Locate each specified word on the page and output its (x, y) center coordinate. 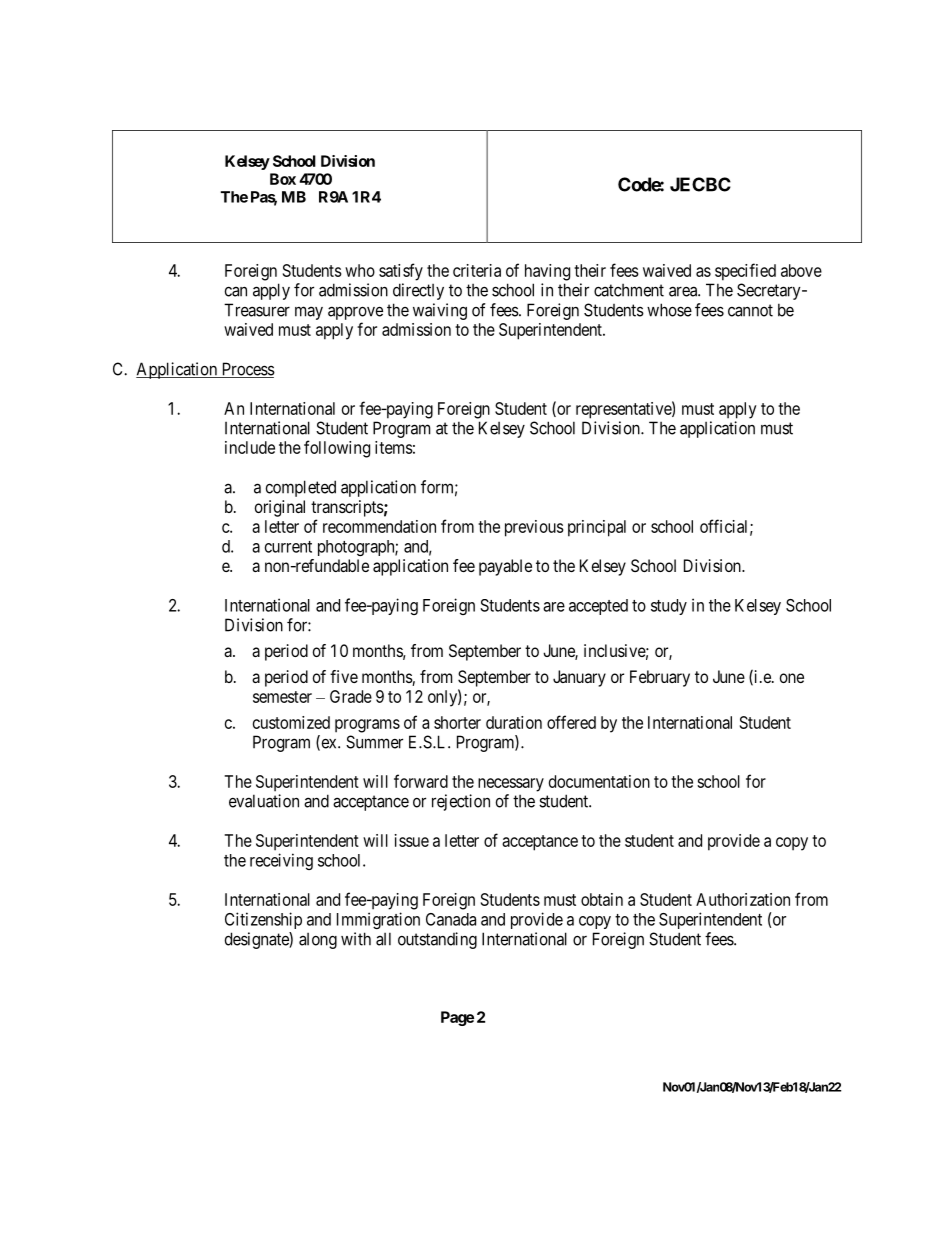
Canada (451, 919)
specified (745, 272)
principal (597, 528)
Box (283, 179)
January (579, 678)
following (337, 449)
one (792, 678)
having (547, 272)
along (318, 941)
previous (534, 528)
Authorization (743, 899)
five (344, 676)
